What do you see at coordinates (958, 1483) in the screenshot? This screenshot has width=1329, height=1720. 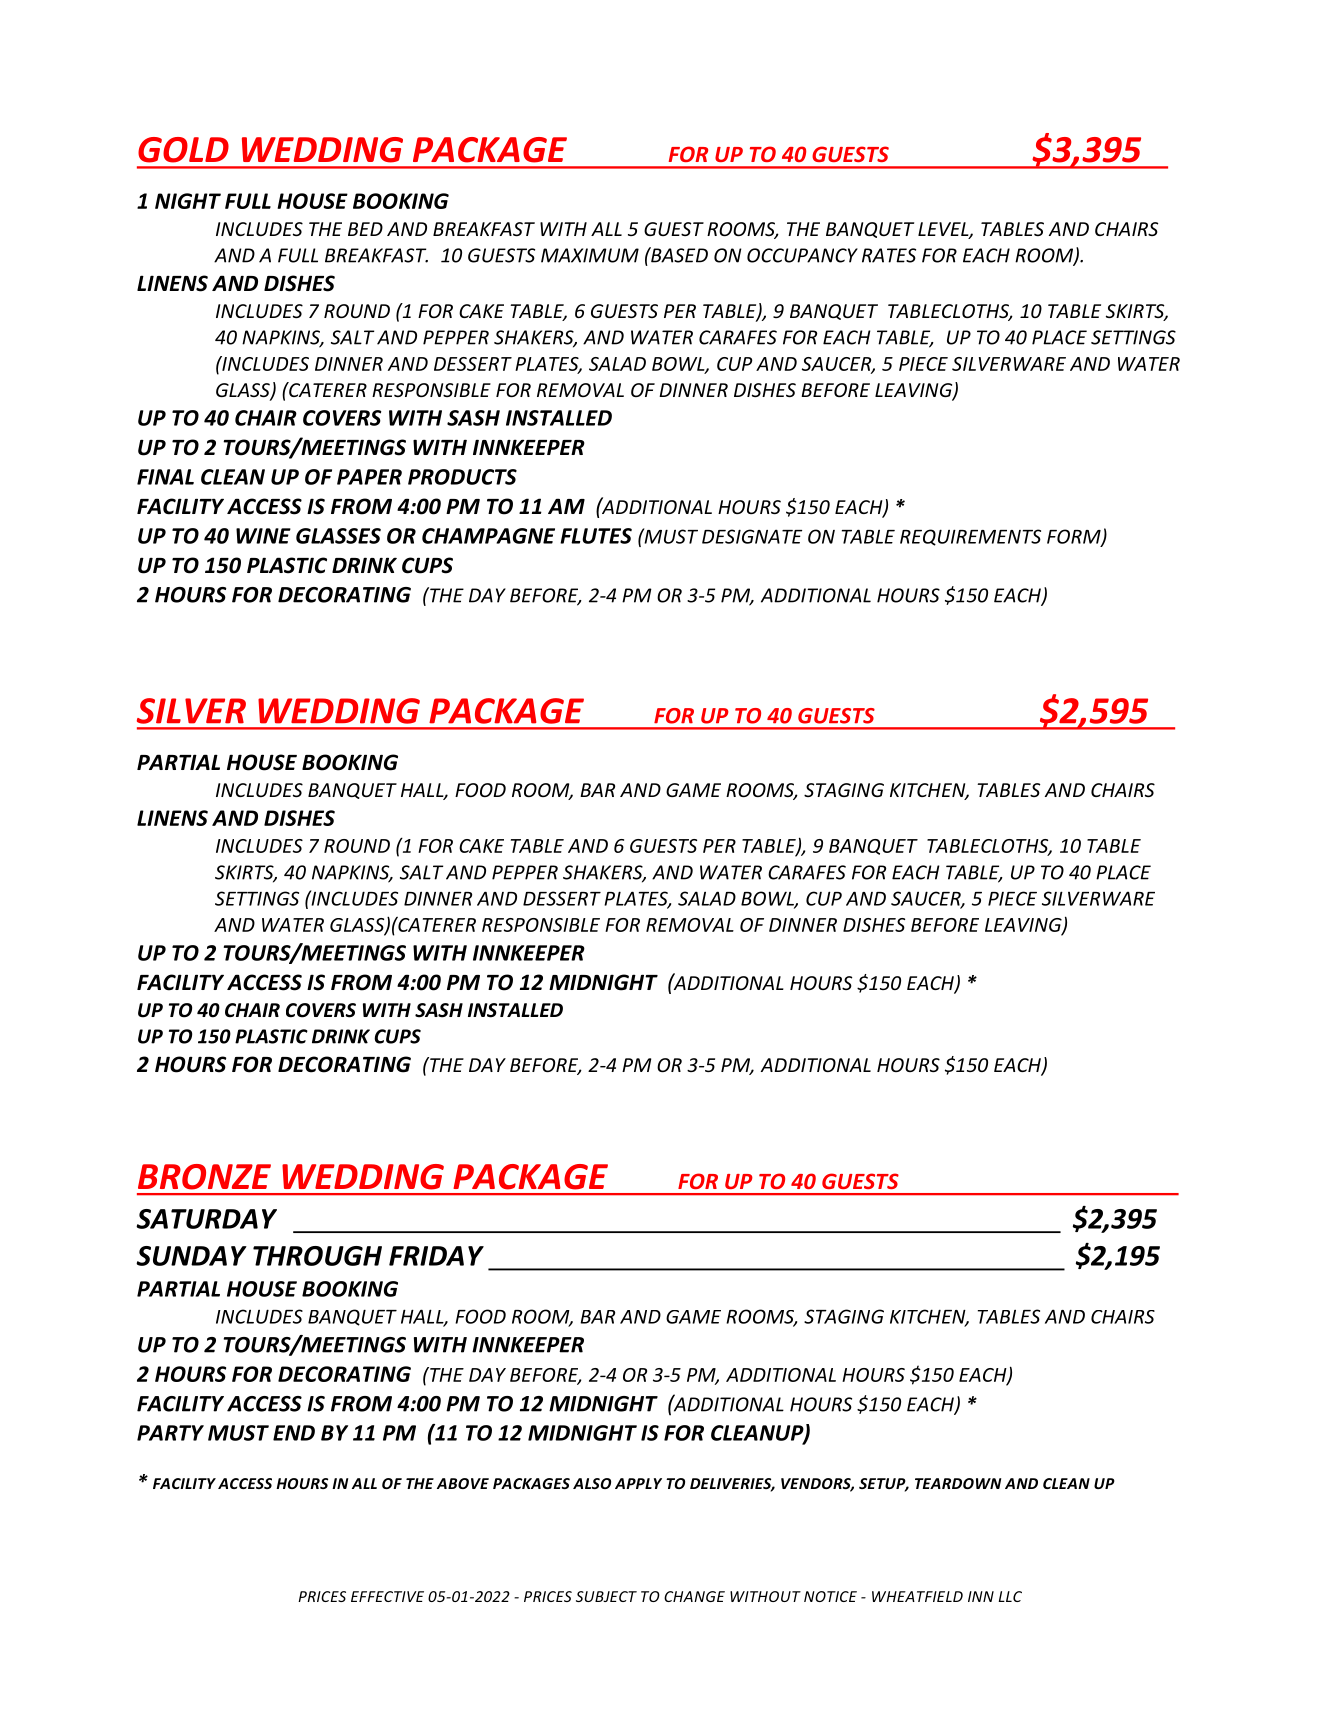 I see `TEARDOWN` at bounding box center [958, 1483].
